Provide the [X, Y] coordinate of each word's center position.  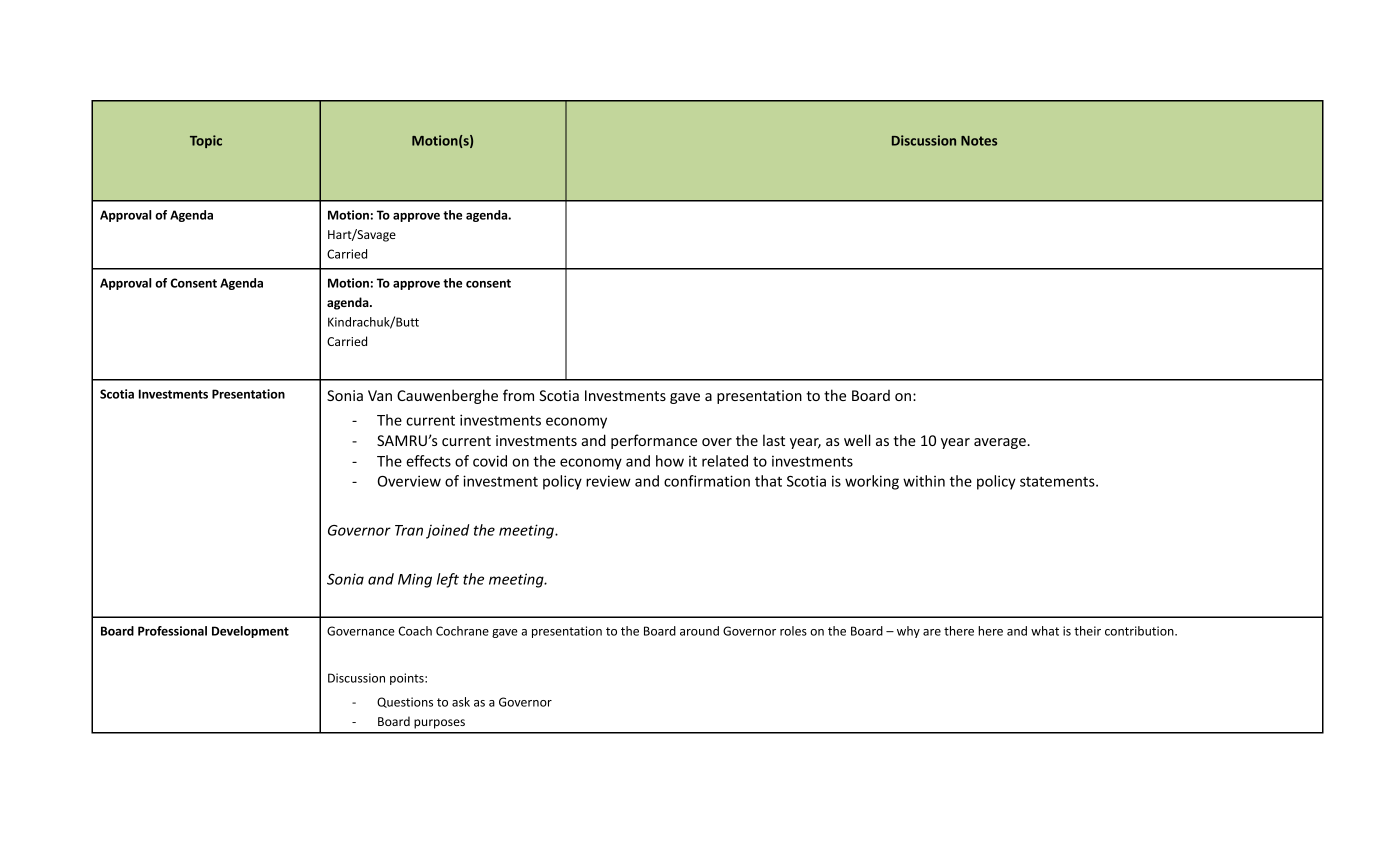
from [518, 395]
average [1001, 443]
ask [461, 702]
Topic [206, 141]
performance [654, 441]
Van [380, 395]
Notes [979, 141]
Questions [405, 702]
